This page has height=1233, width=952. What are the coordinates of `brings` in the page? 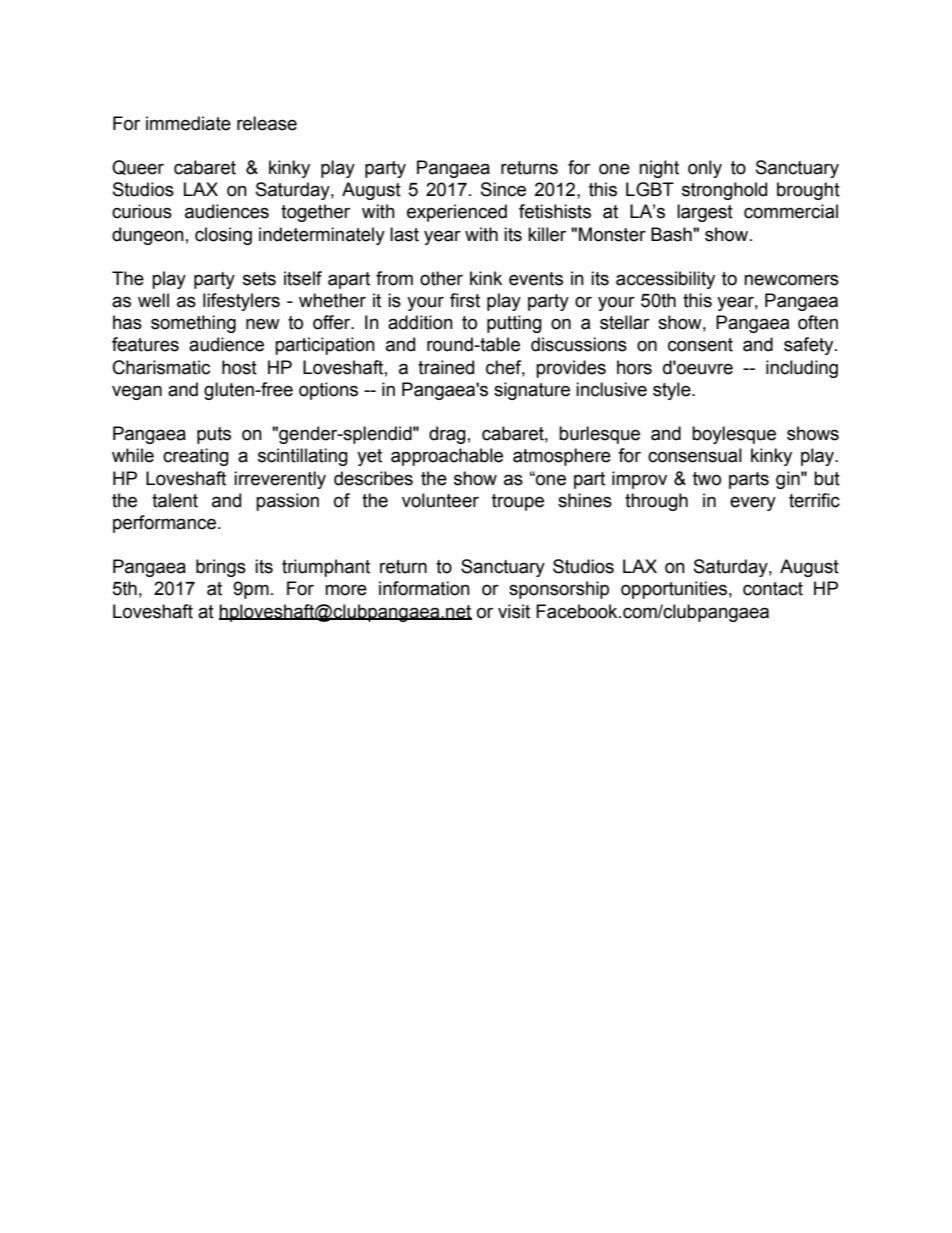 It's located at (221, 568).
